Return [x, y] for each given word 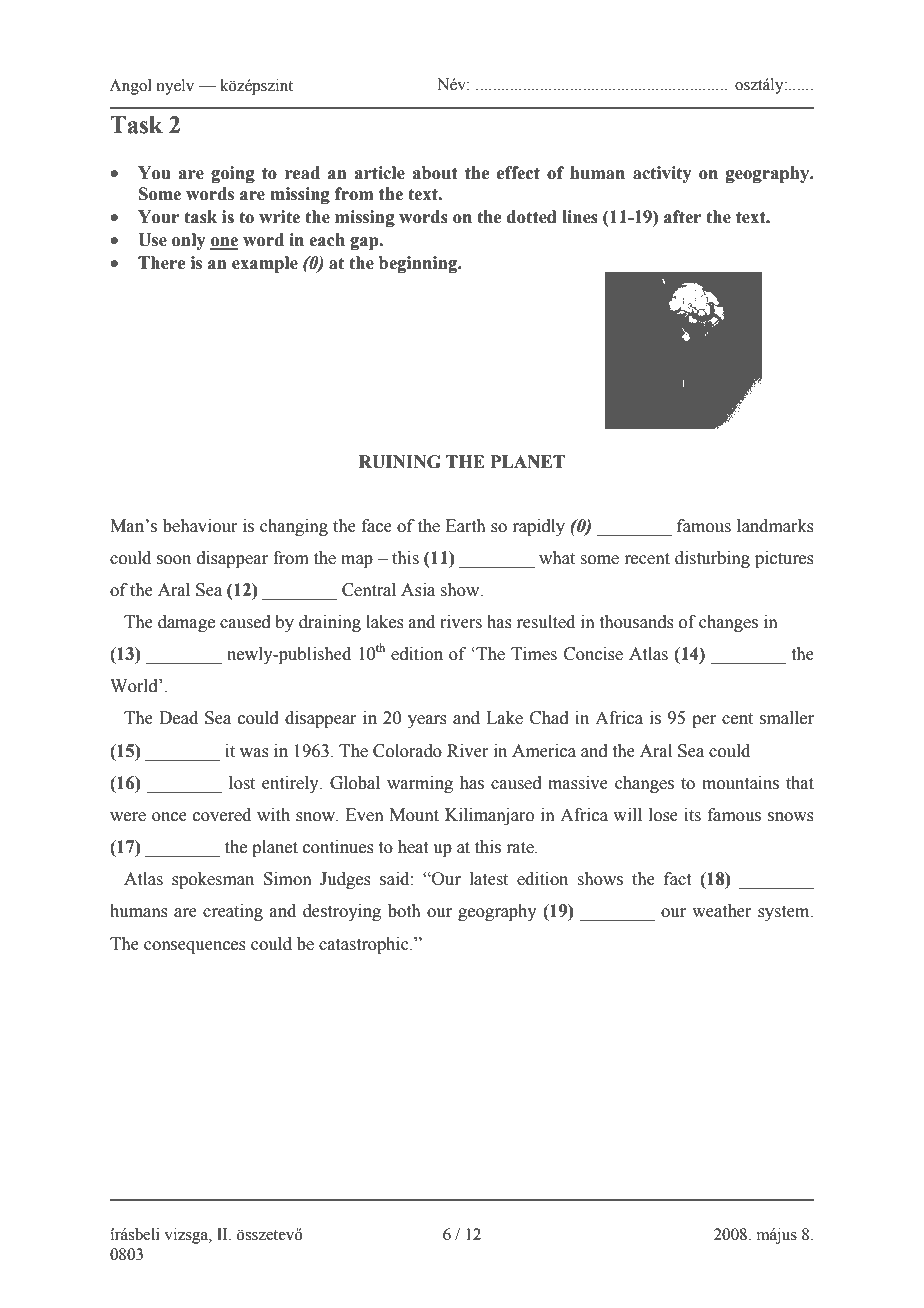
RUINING [400, 462]
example [265, 264]
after [682, 217]
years [427, 721]
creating [233, 912]
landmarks [775, 526]
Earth [466, 526]
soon [174, 560]
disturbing [712, 559]
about [434, 173]
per [704, 721]
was [254, 753]
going [233, 174]
